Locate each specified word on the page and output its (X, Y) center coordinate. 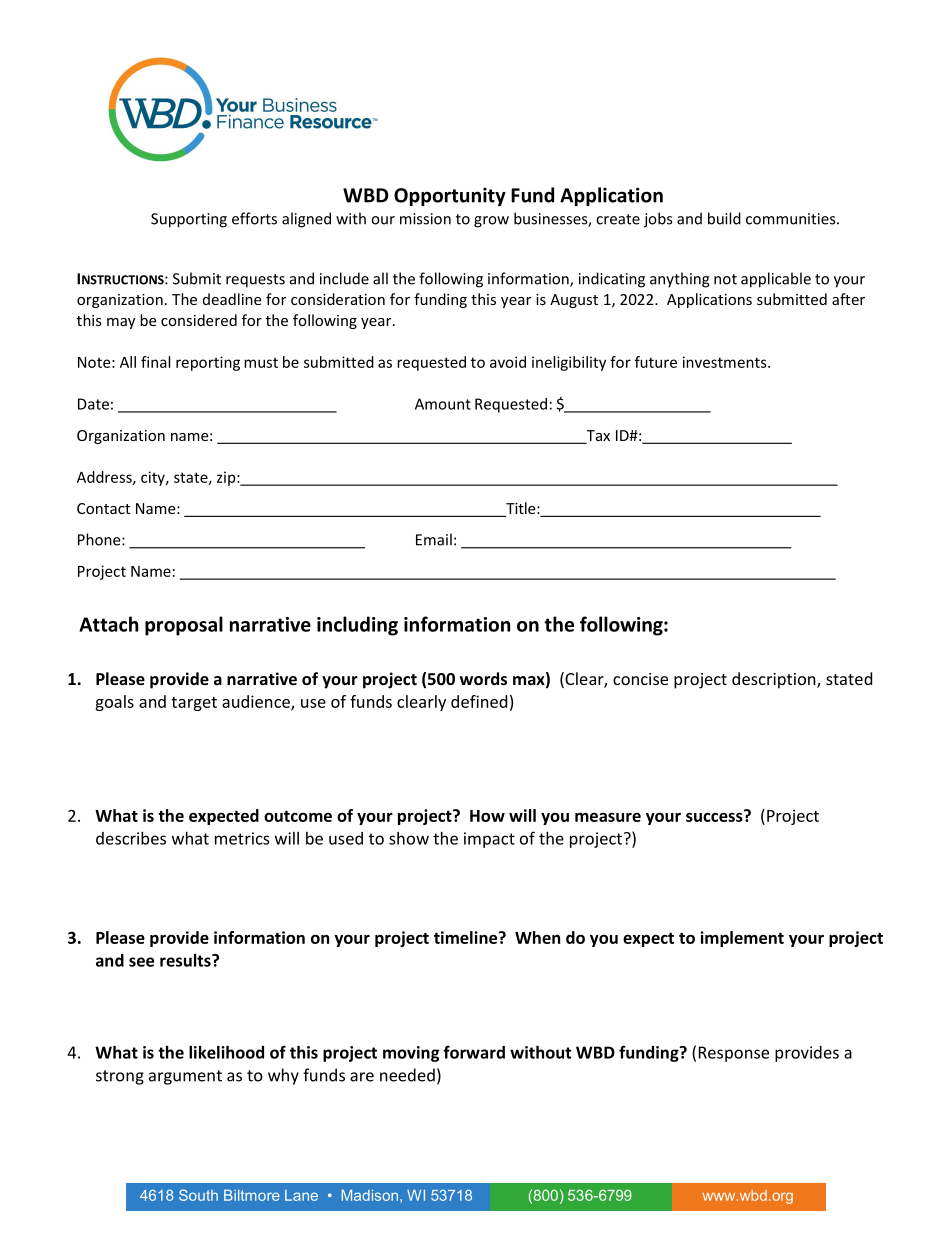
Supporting (189, 220)
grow (491, 222)
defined (479, 701)
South (198, 1195)
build (724, 218)
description (775, 680)
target (194, 704)
